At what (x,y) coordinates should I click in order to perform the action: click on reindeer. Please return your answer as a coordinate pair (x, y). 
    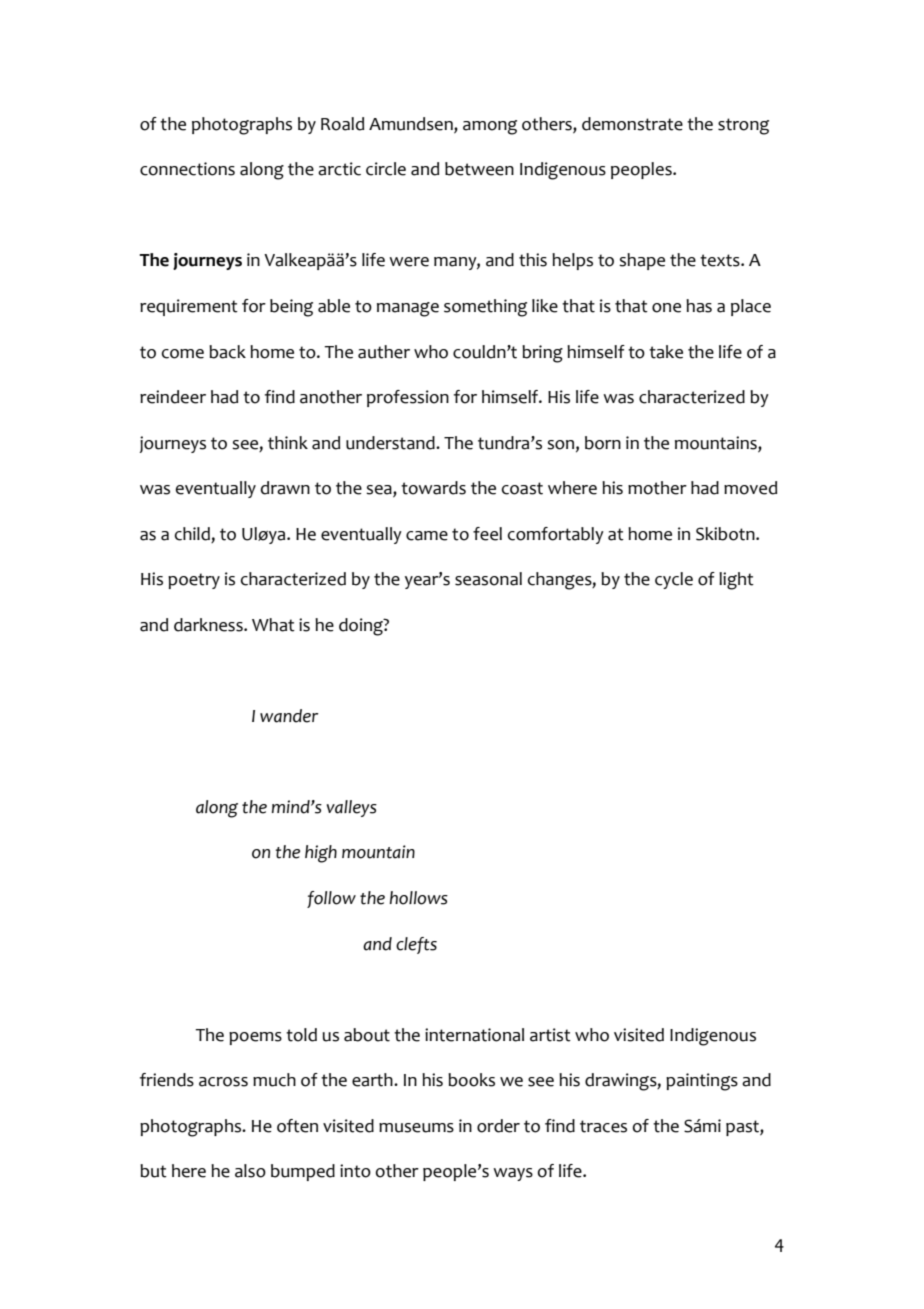
    Looking at the image, I should click on (173, 397).
